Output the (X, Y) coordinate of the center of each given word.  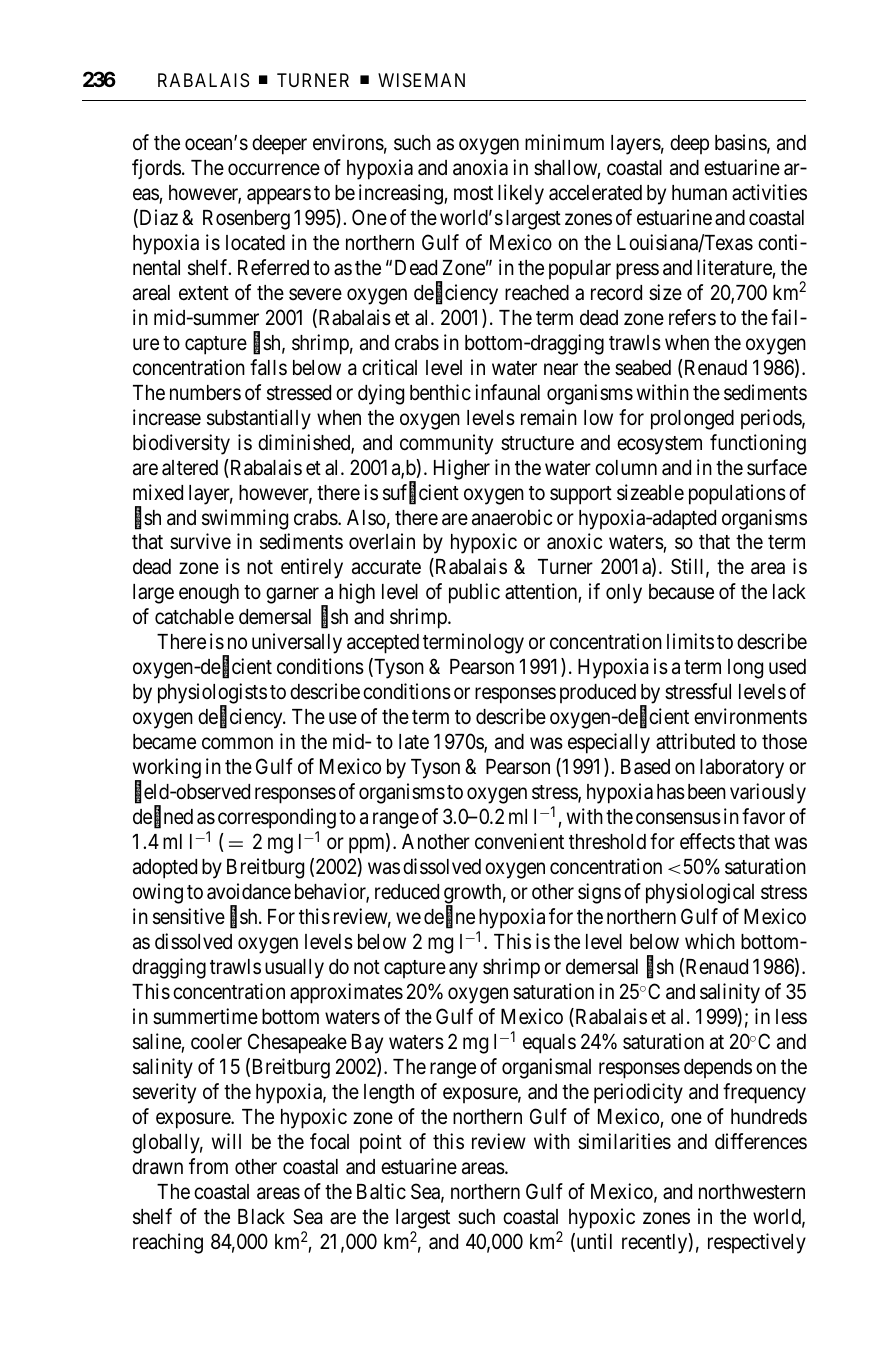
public (474, 593)
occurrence (274, 169)
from (208, 1166)
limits (690, 641)
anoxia (480, 167)
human (699, 193)
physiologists (212, 695)
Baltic (381, 1191)
